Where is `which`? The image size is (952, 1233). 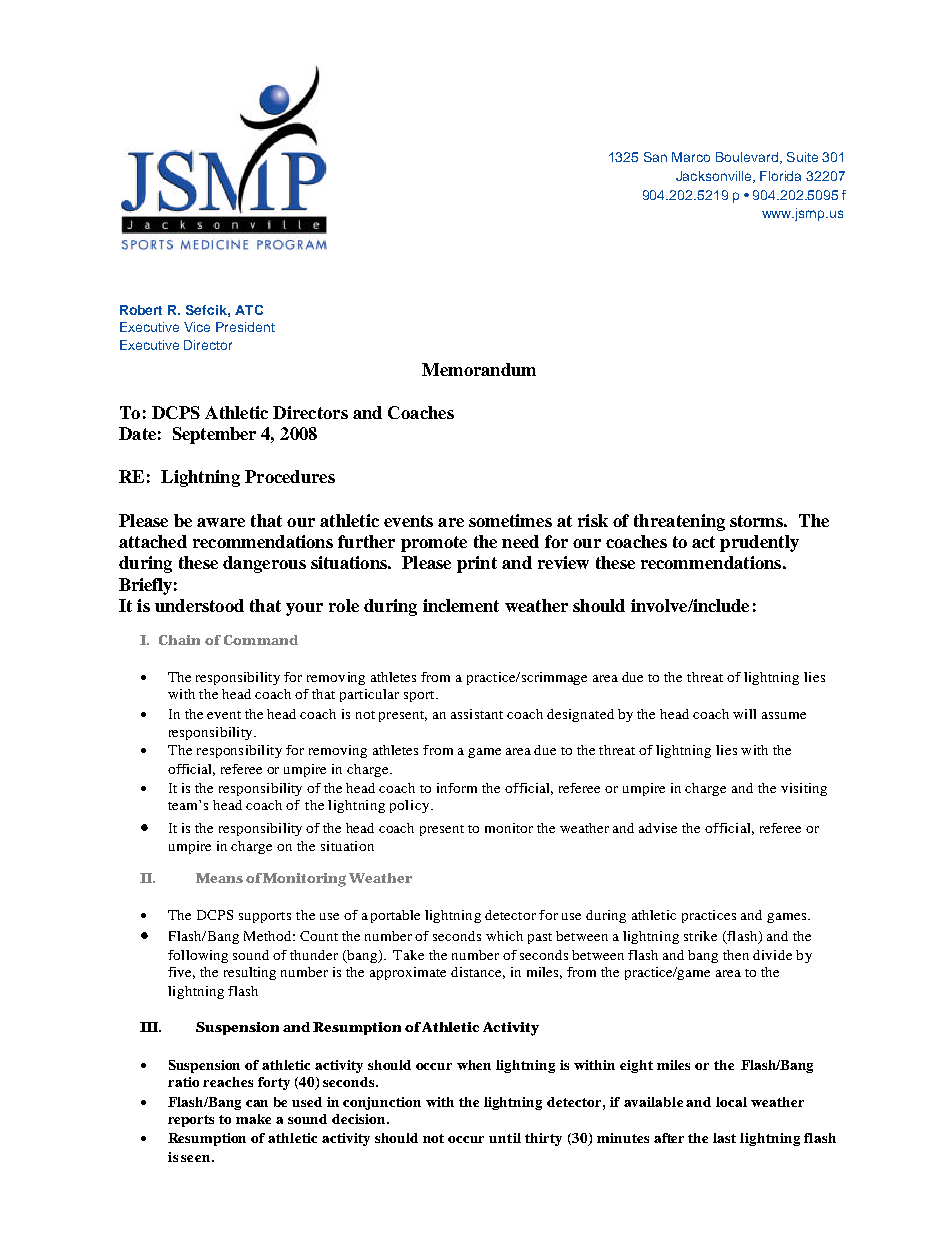
which is located at coordinates (504, 936).
